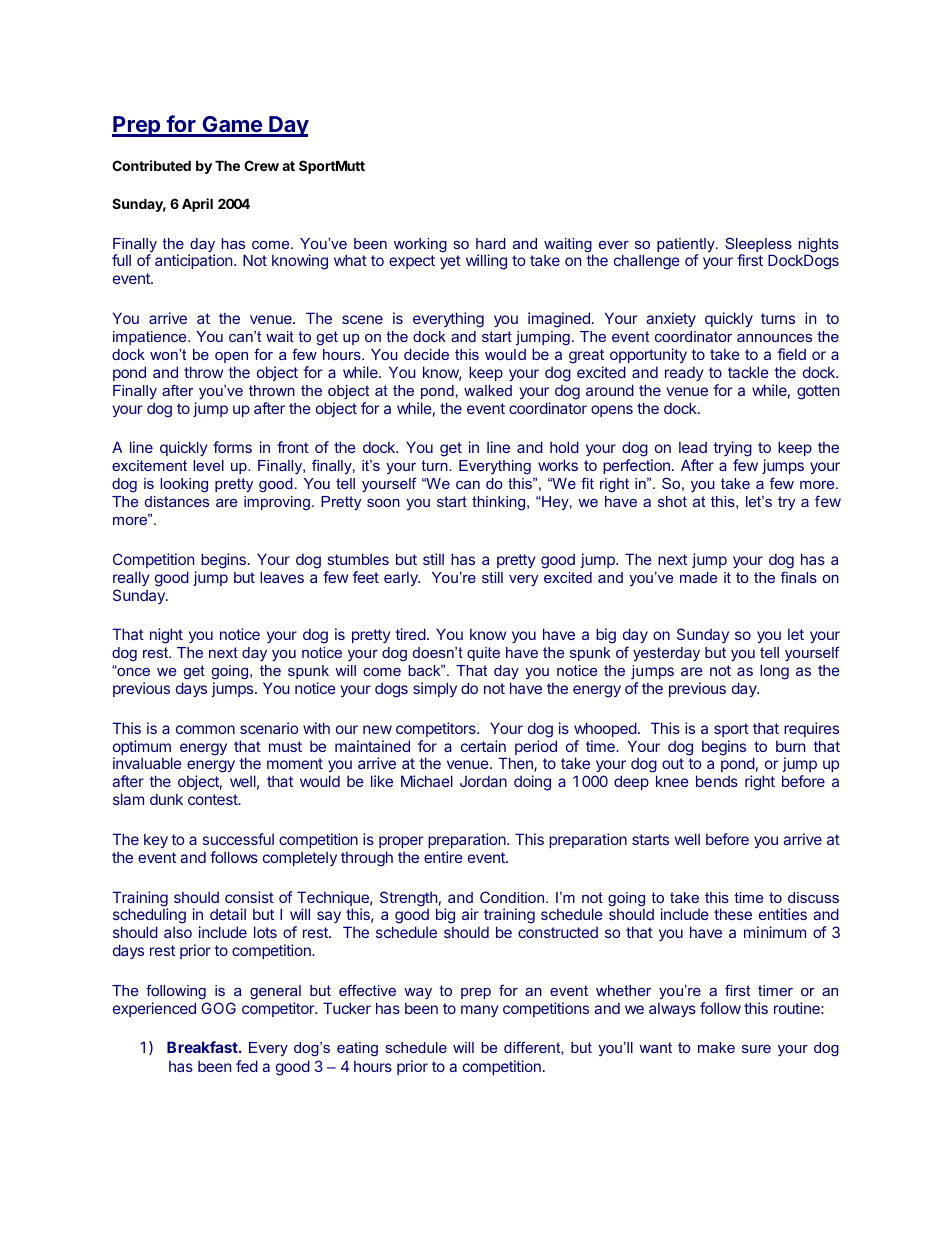  Describe the element at coordinates (479, 1011) in the image. I see `many` at that location.
